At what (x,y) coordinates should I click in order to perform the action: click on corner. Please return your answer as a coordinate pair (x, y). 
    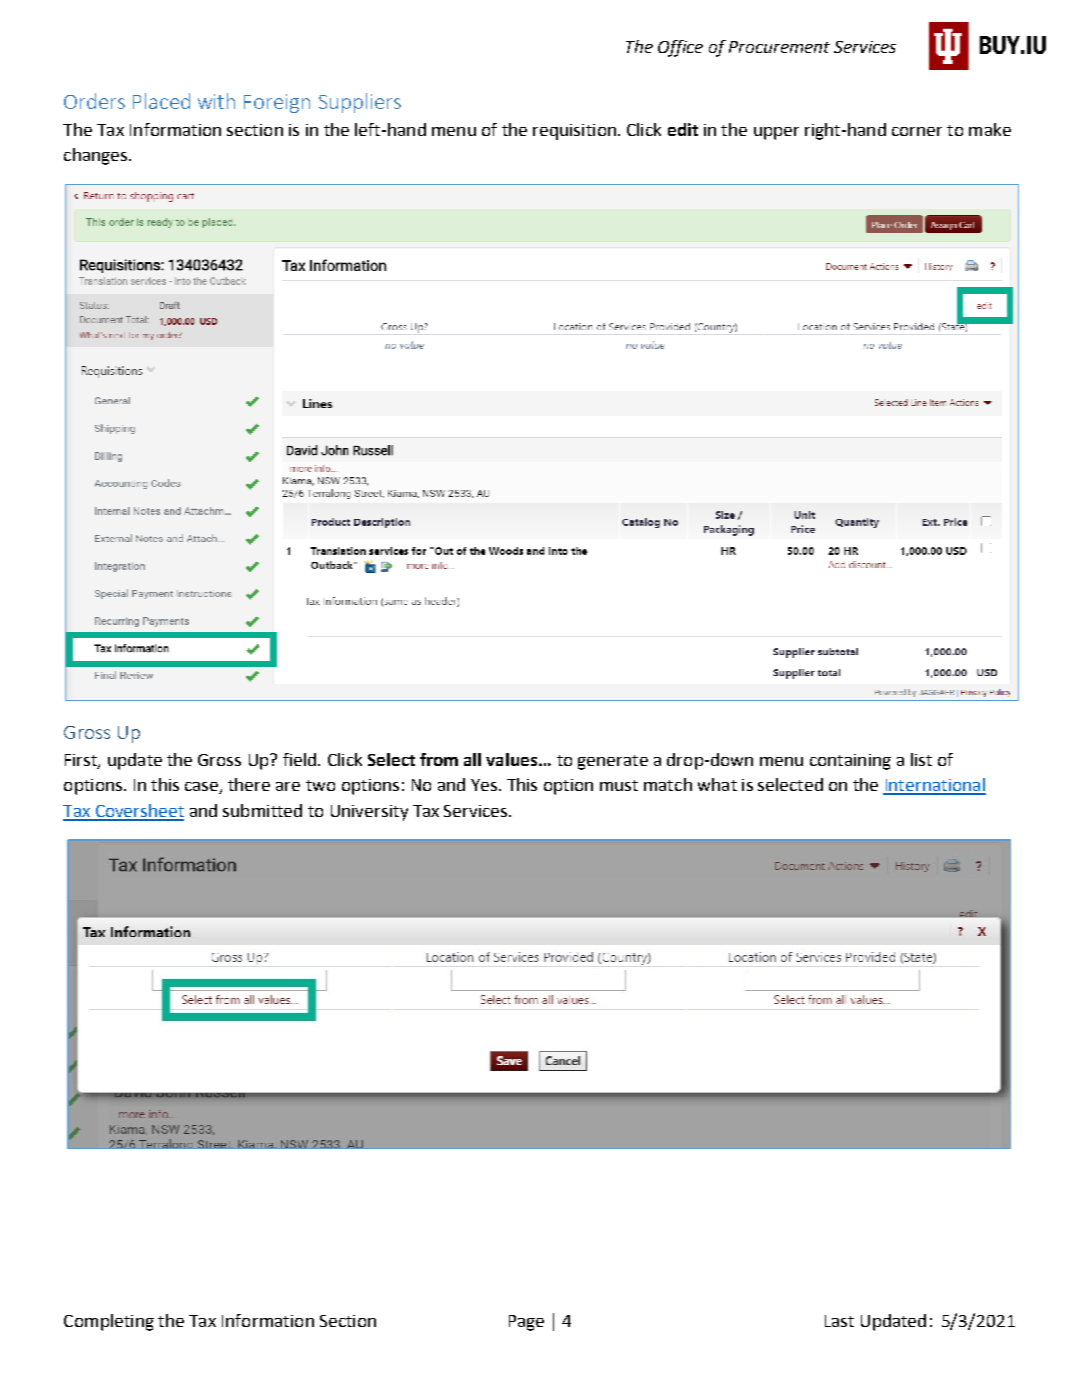
    Looking at the image, I should click on (917, 131).
